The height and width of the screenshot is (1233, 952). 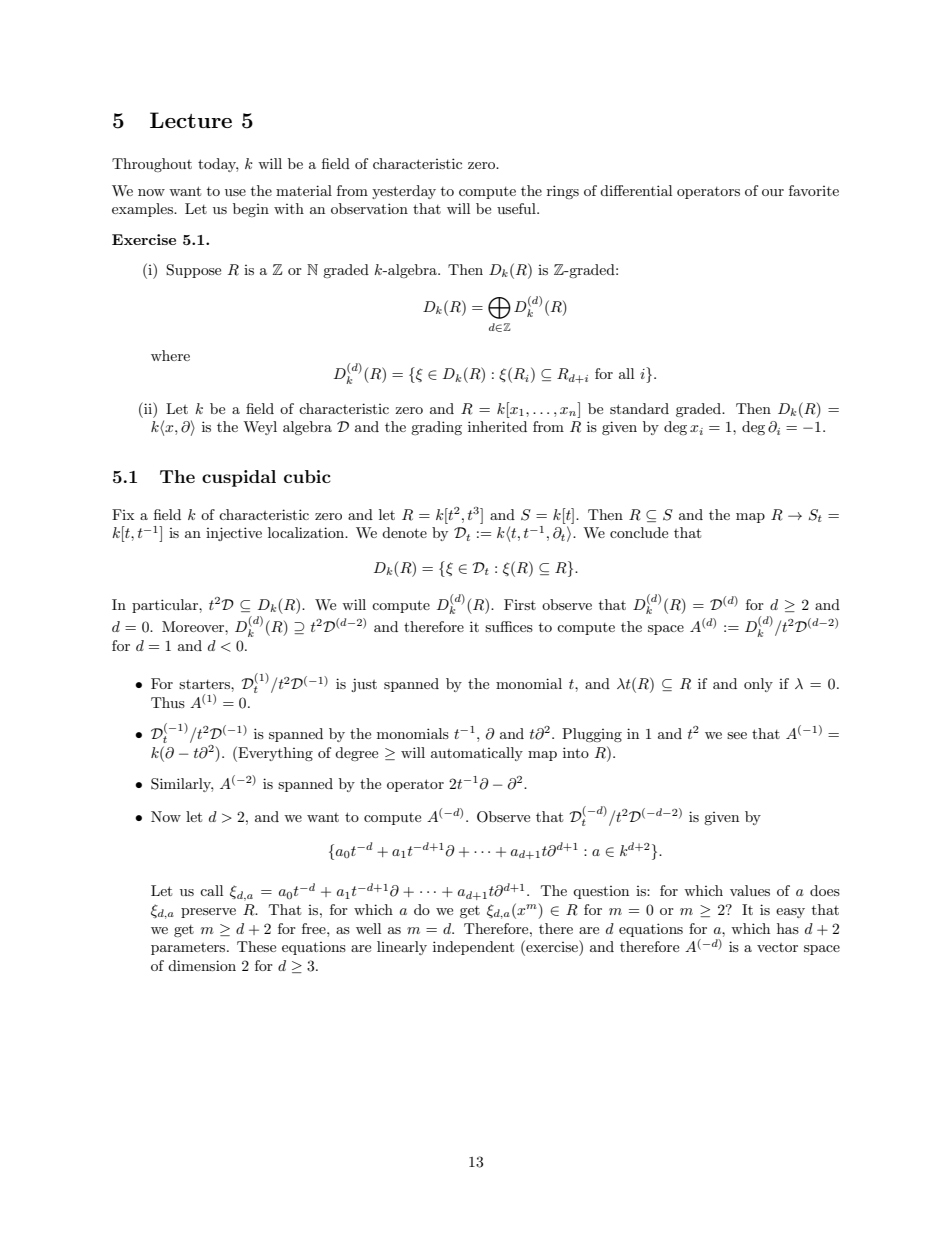 I want to click on Thus, so click(x=168, y=702).
